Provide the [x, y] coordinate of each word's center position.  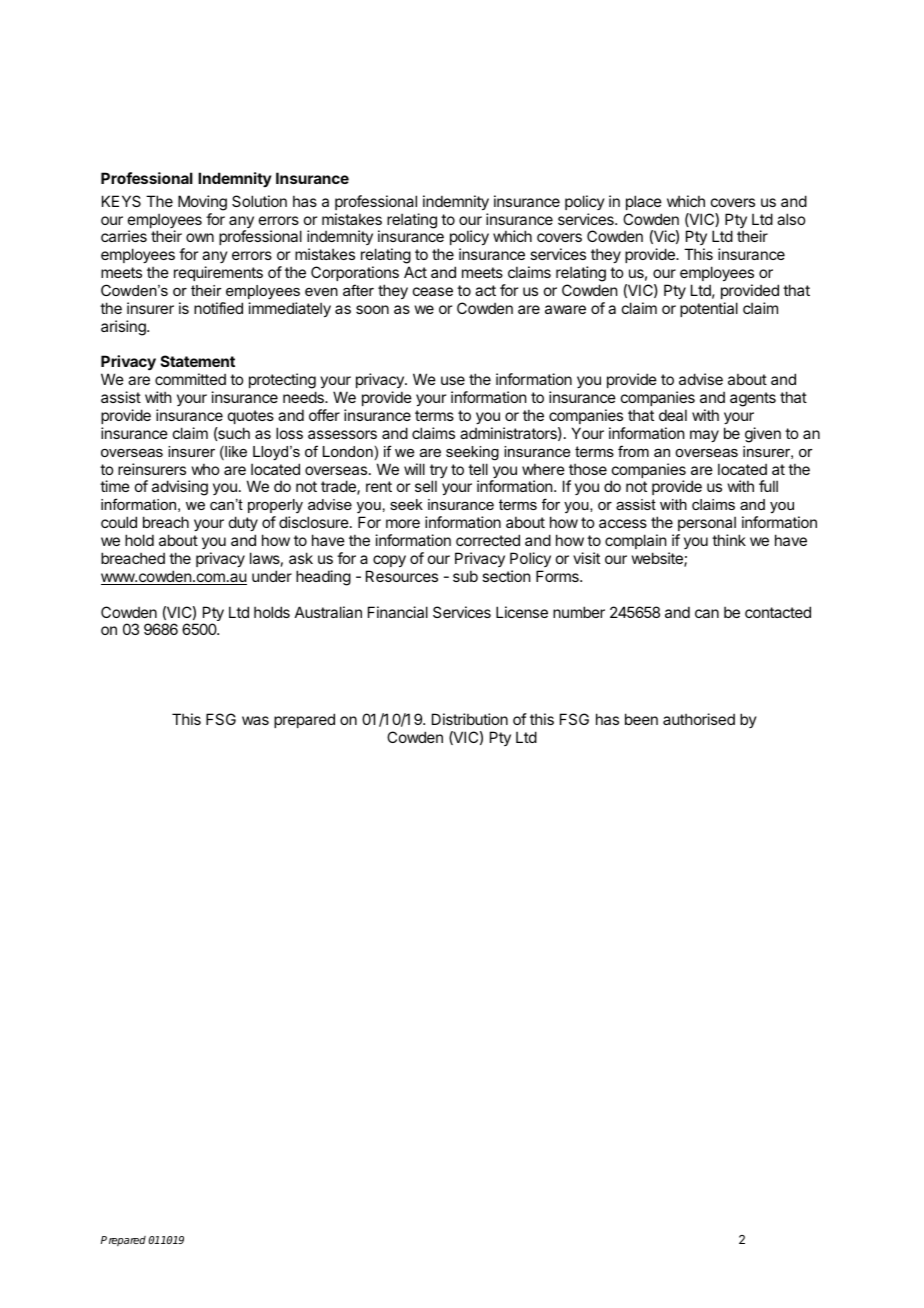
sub [465, 576]
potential [709, 309]
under [272, 576]
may [704, 436]
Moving [202, 203]
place [644, 202]
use [453, 380]
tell [478, 469]
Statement [198, 361]
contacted [778, 612]
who [205, 469]
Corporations [355, 273]
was [255, 720]
